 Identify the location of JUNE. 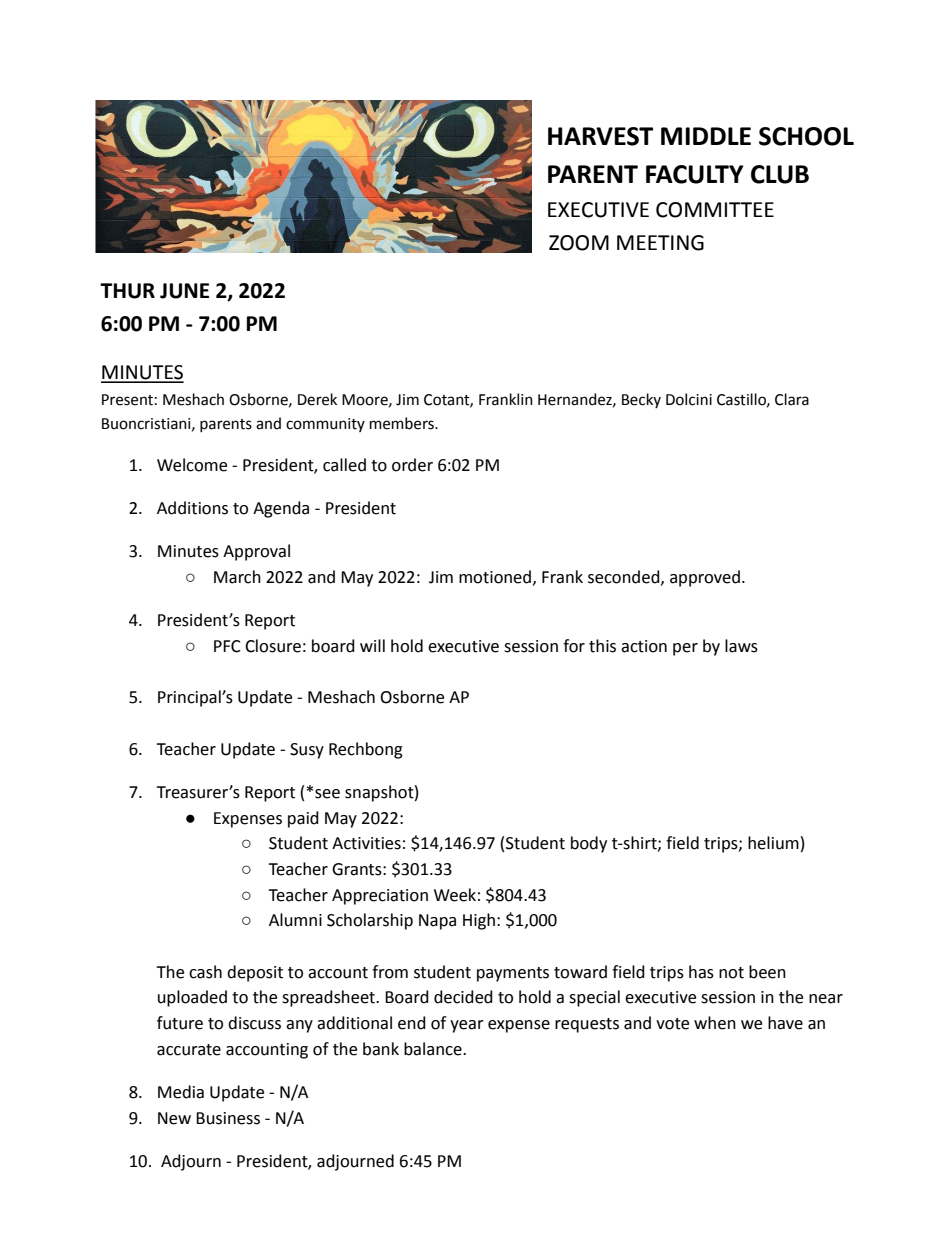
(184, 291).
